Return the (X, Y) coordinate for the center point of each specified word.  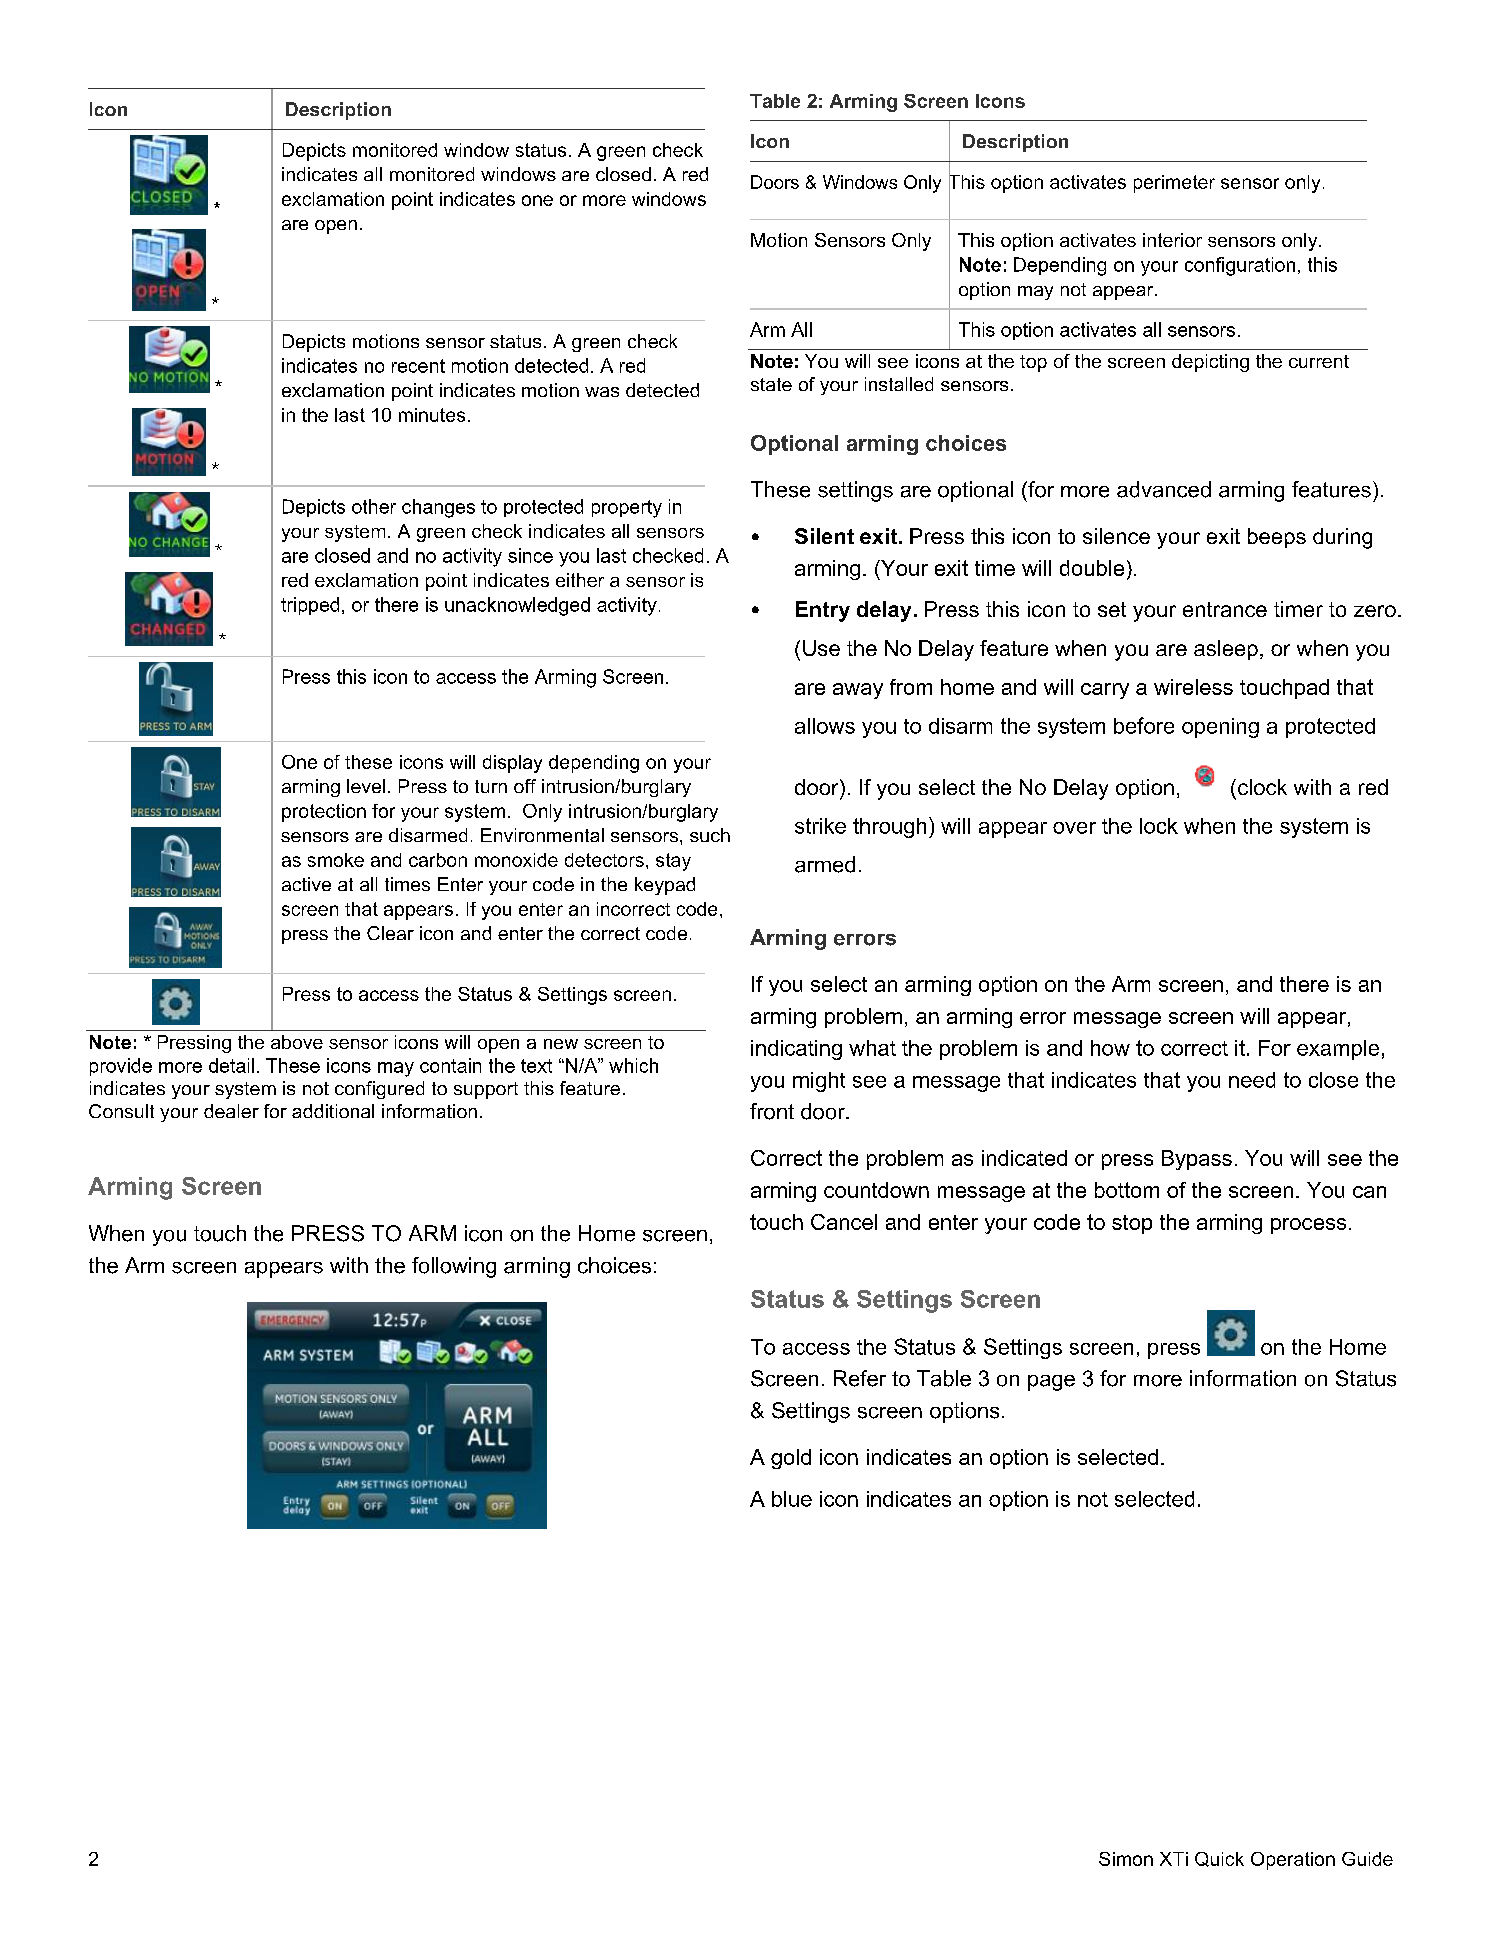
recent (418, 366)
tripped (310, 606)
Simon (1126, 1859)
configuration (1240, 266)
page (1051, 1383)
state (771, 384)
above (297, 1042)
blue (792, 1499)
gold (791, 1459)
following (454, 1267)
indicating (796, 1050)
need (1252, 1080)
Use (821, 648)
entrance (1225, 609)
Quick (1219, 1859)
